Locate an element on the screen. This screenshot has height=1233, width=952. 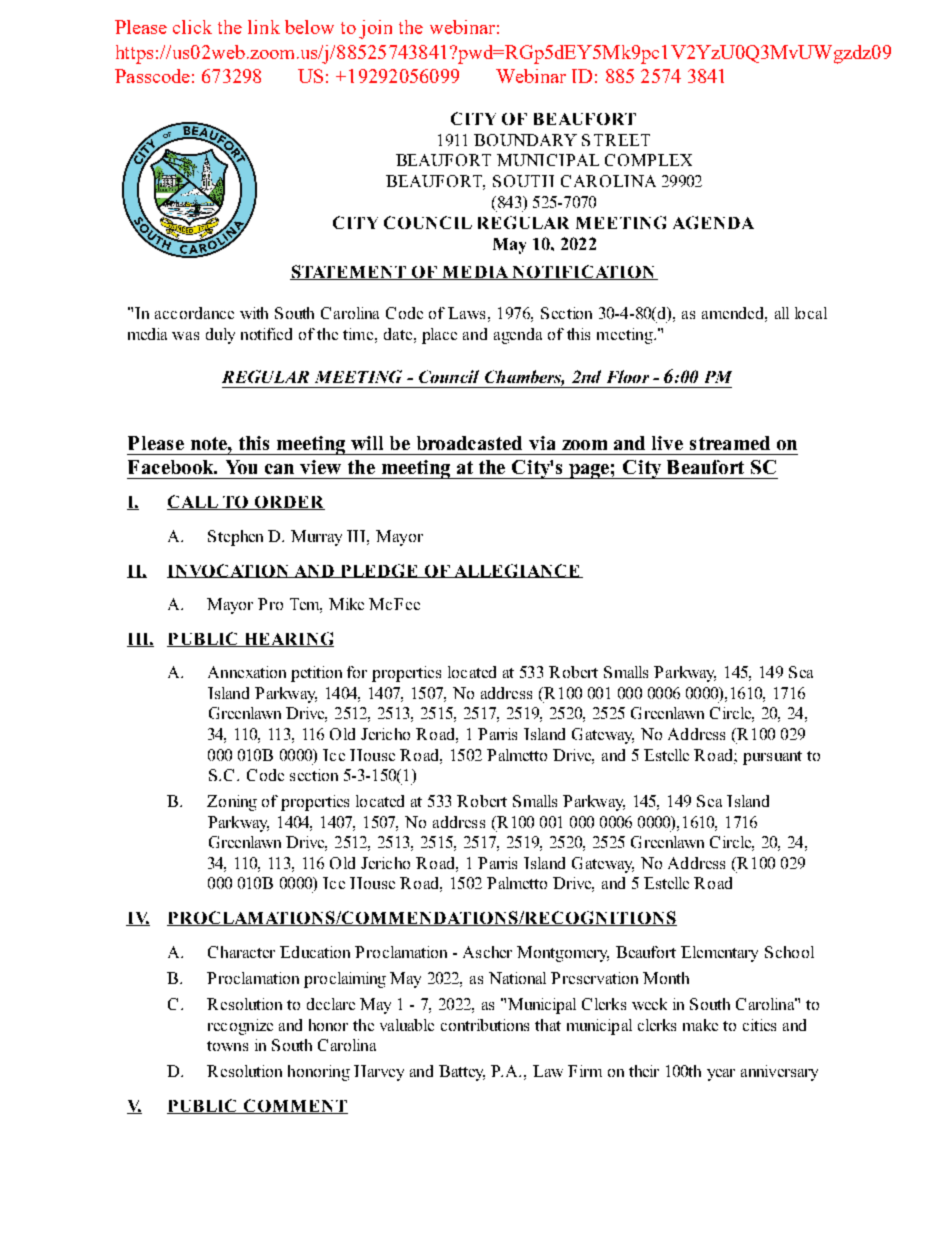
Montgomery is located at coordinates (563, 954).
